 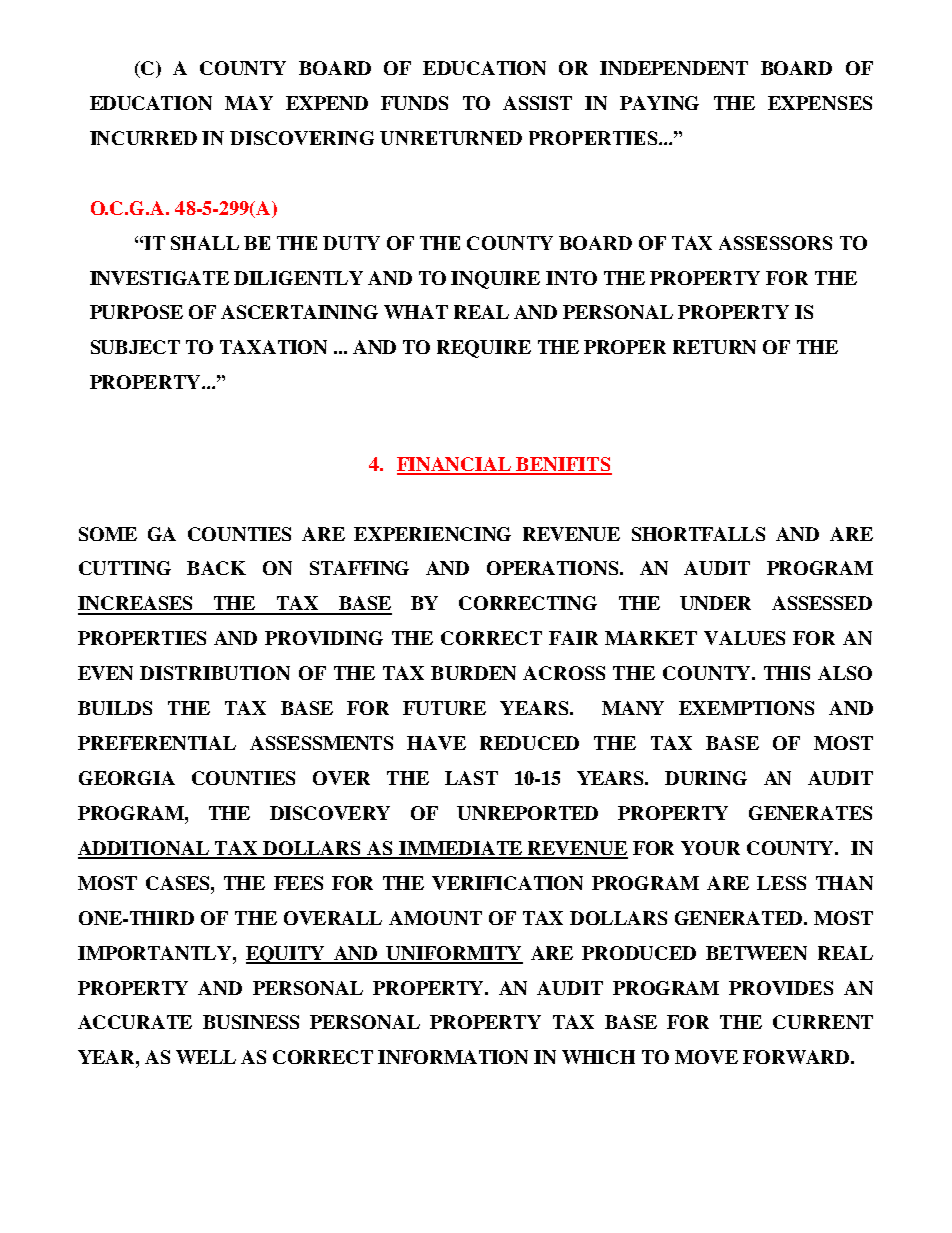 What do you see at coordinates (537, 103) in the document?
I see `ASSIST` at bounding box center [537, 103].
